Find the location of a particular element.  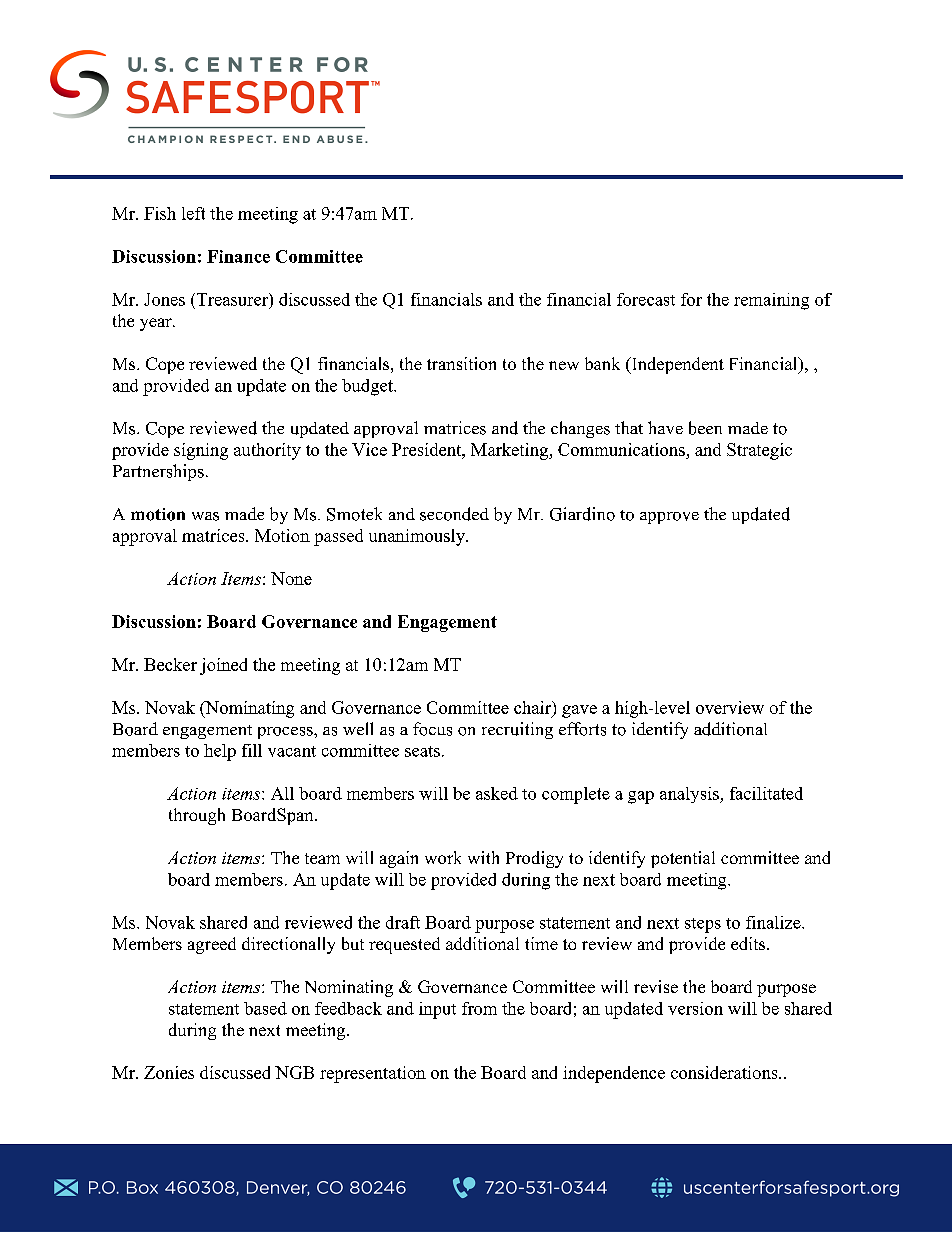

Finance is located at coordinates (238, 256).
